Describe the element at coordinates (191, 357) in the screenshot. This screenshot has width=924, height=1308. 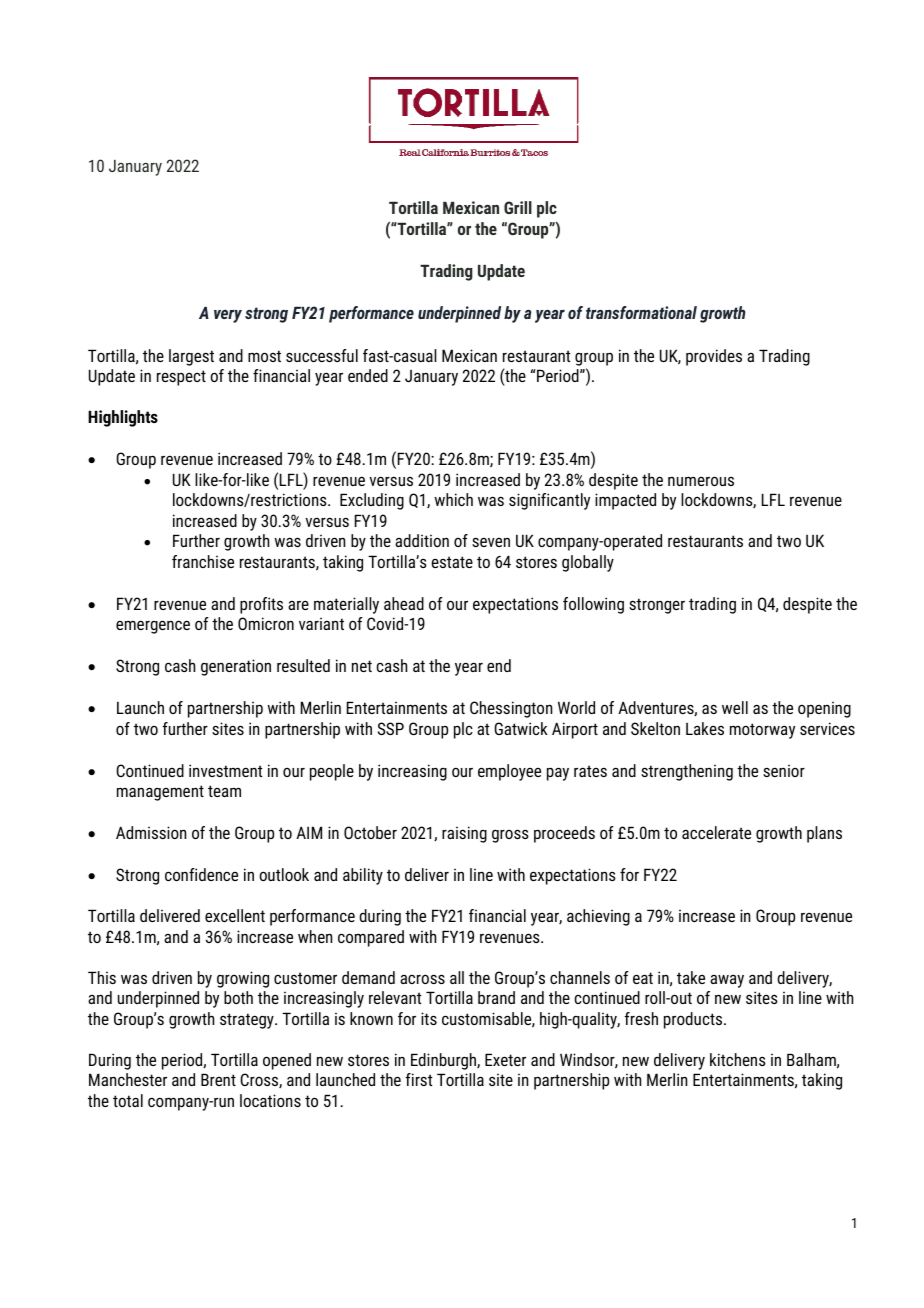
I see `largest` at that location.
